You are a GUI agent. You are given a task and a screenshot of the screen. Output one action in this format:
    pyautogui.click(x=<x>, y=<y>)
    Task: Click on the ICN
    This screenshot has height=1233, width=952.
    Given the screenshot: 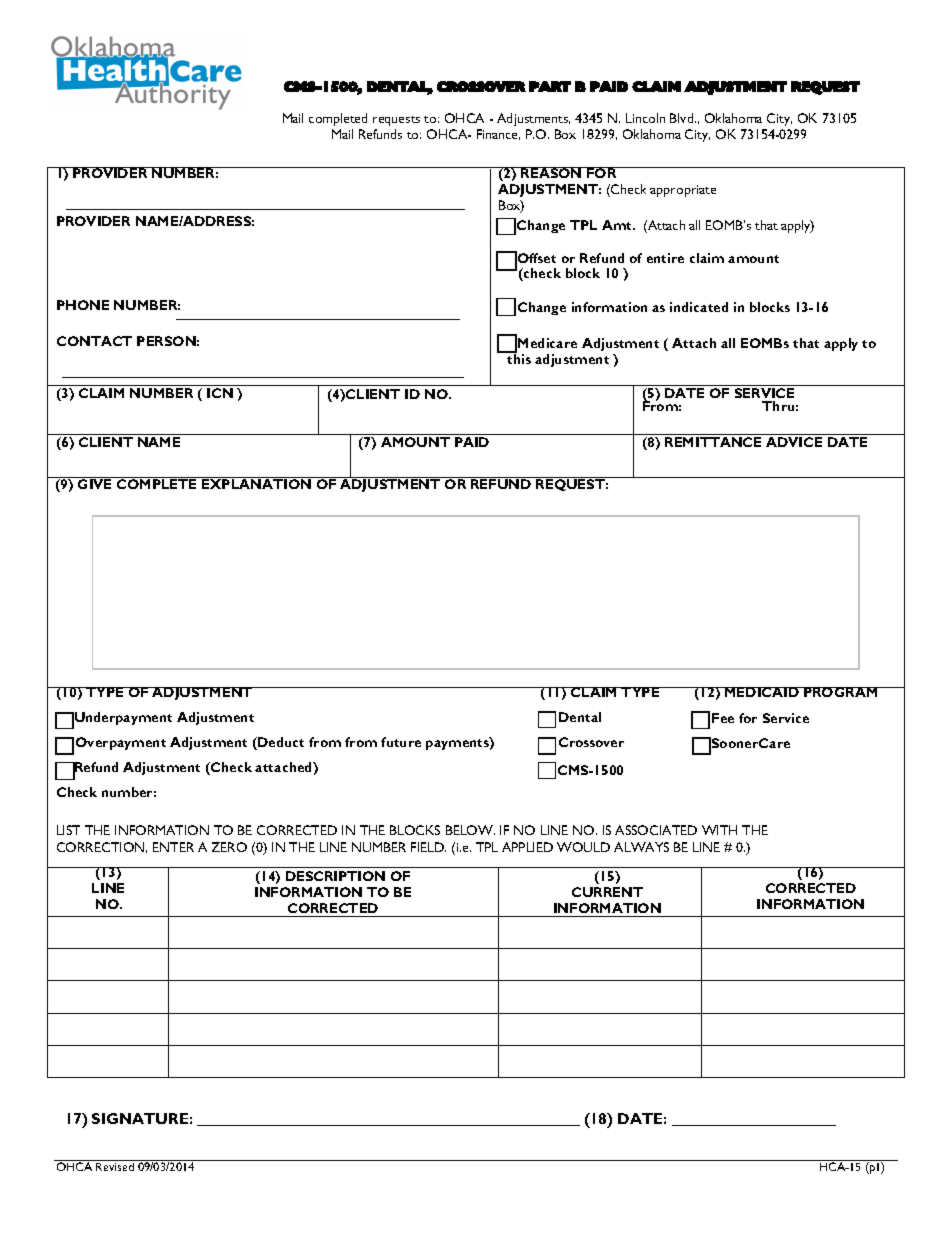 What is the action you would take?
    pyautogui.click(x=220, y=393)
